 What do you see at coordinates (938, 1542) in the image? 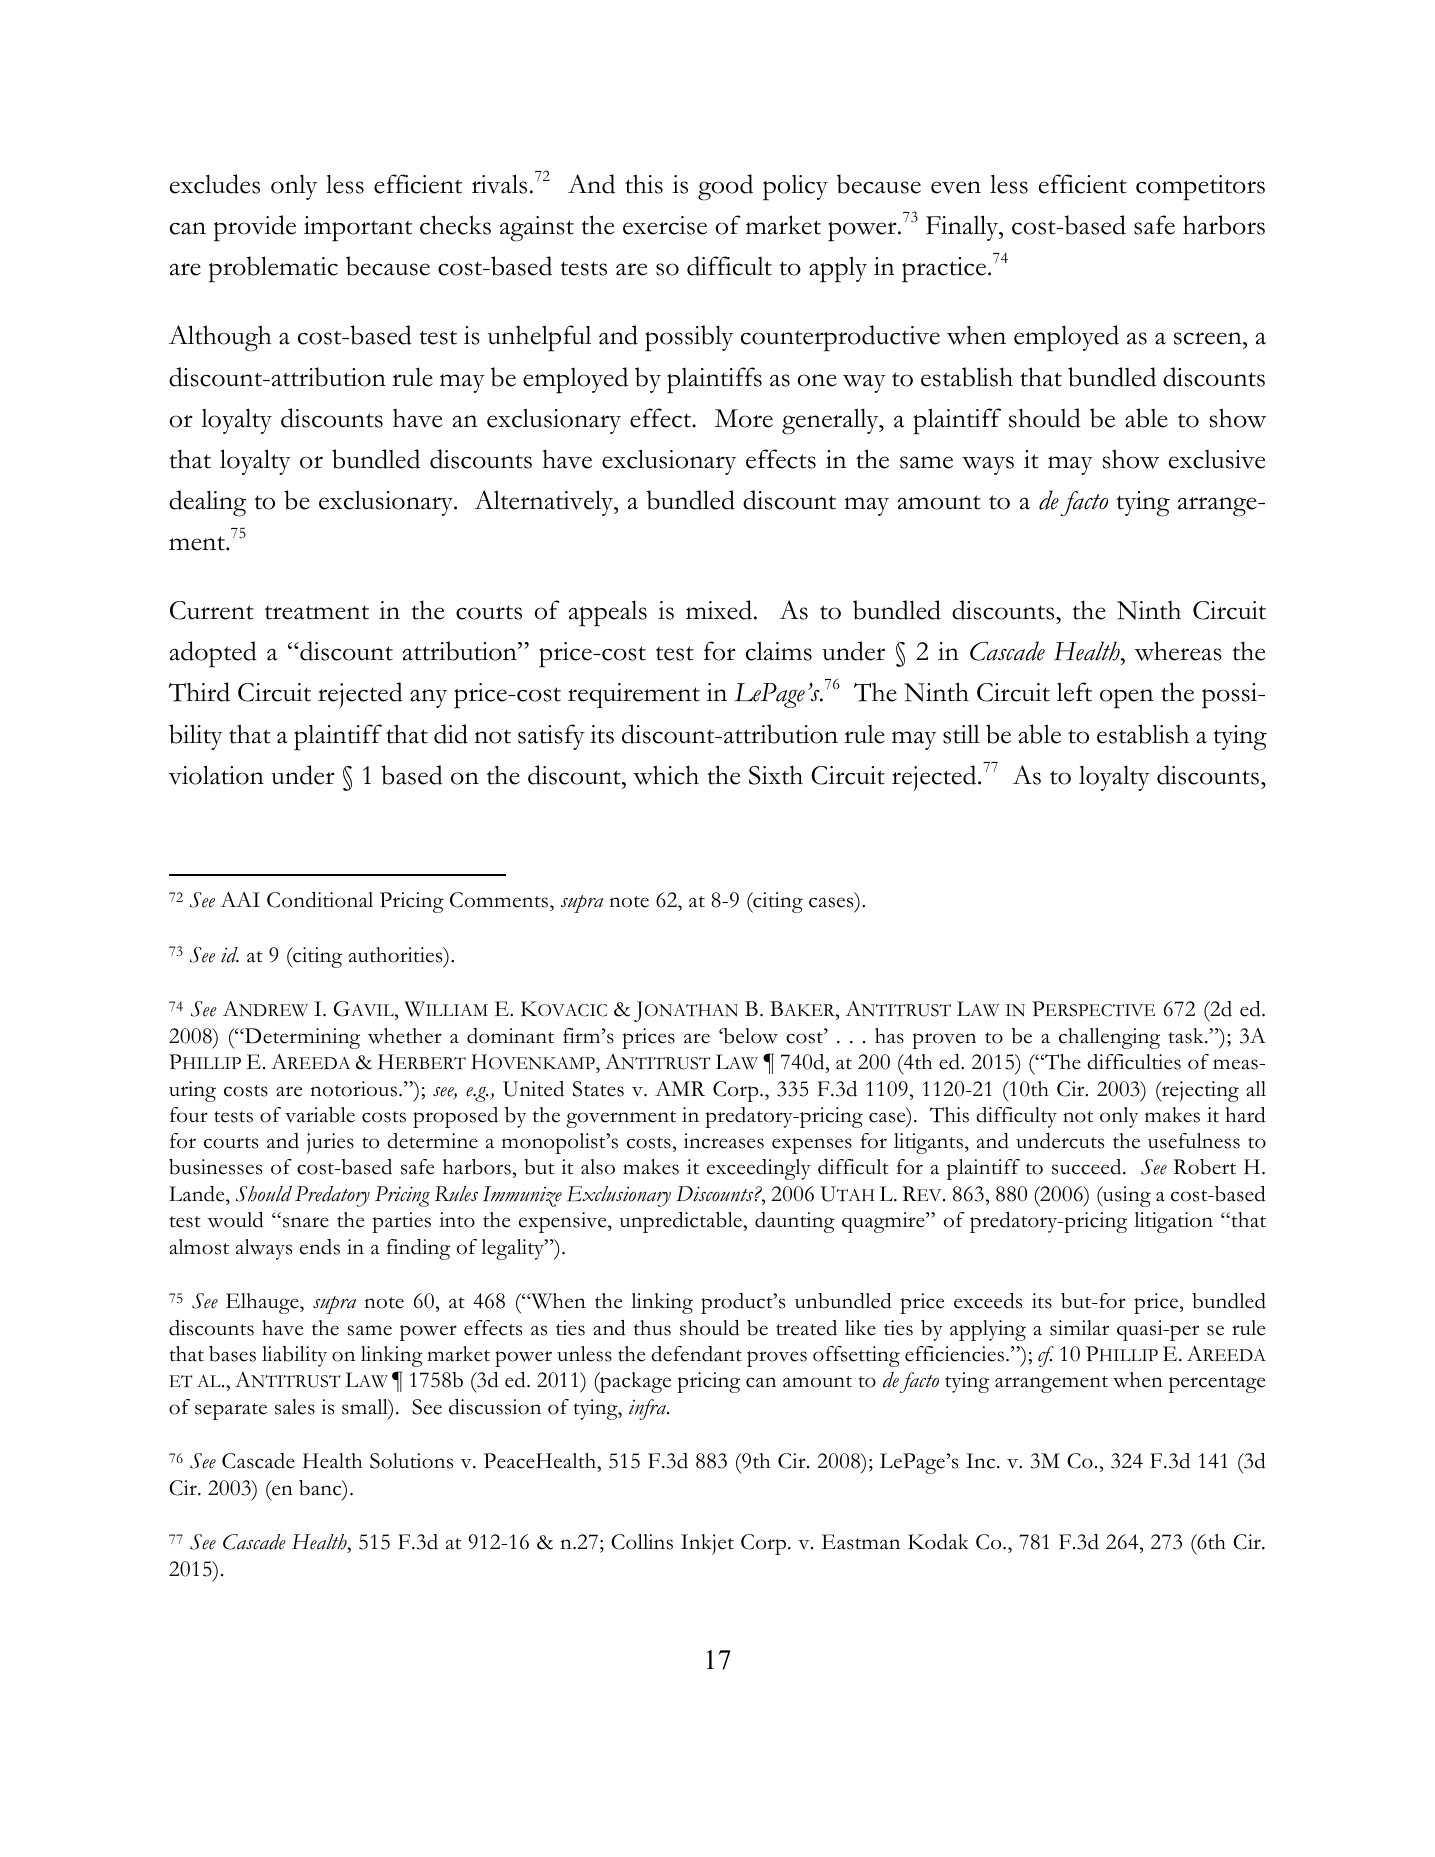
I see `Kodak` at bounding box center [938, 1542].
